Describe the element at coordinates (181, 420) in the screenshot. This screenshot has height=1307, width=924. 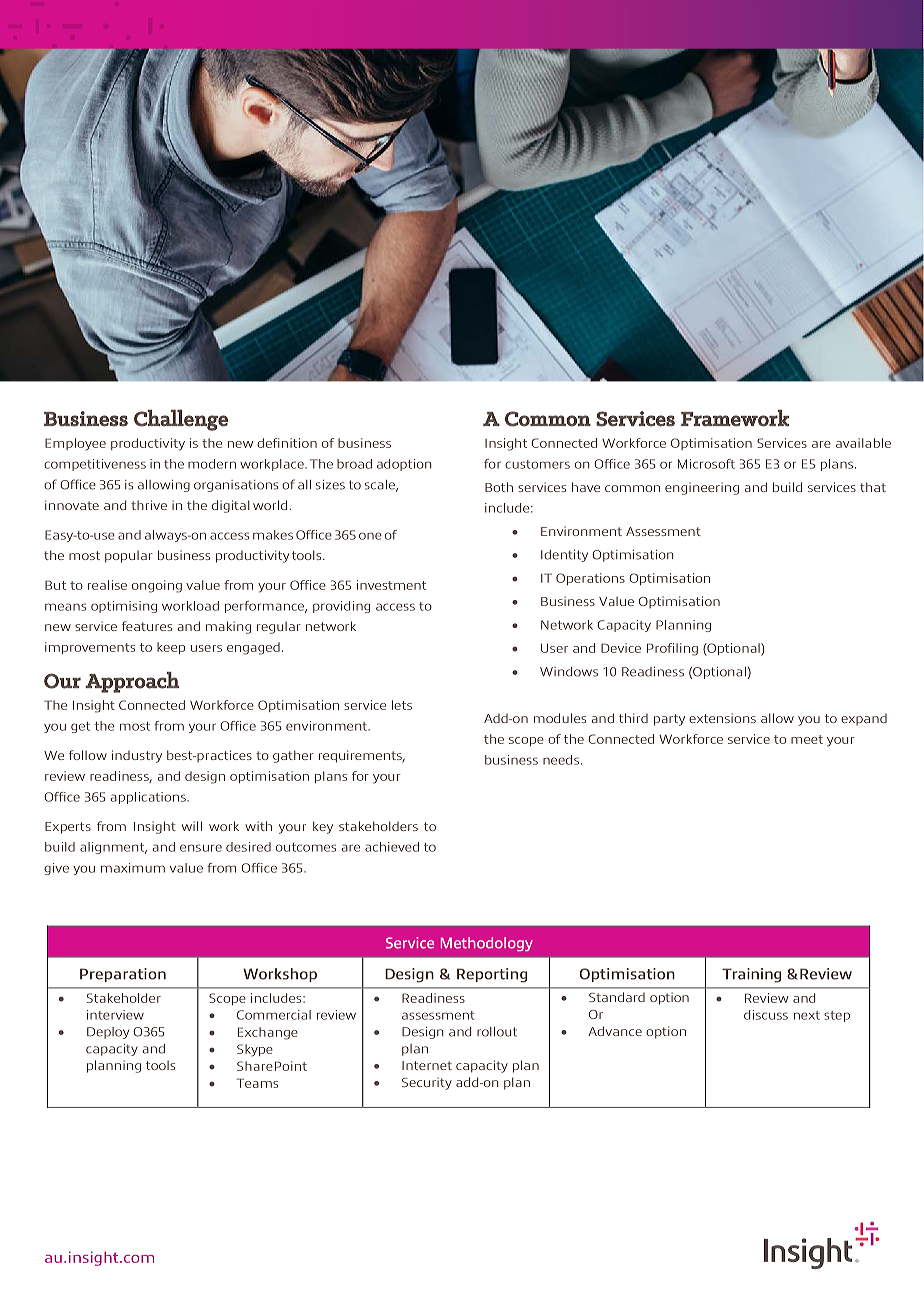
I see `Challenge` at that location.
